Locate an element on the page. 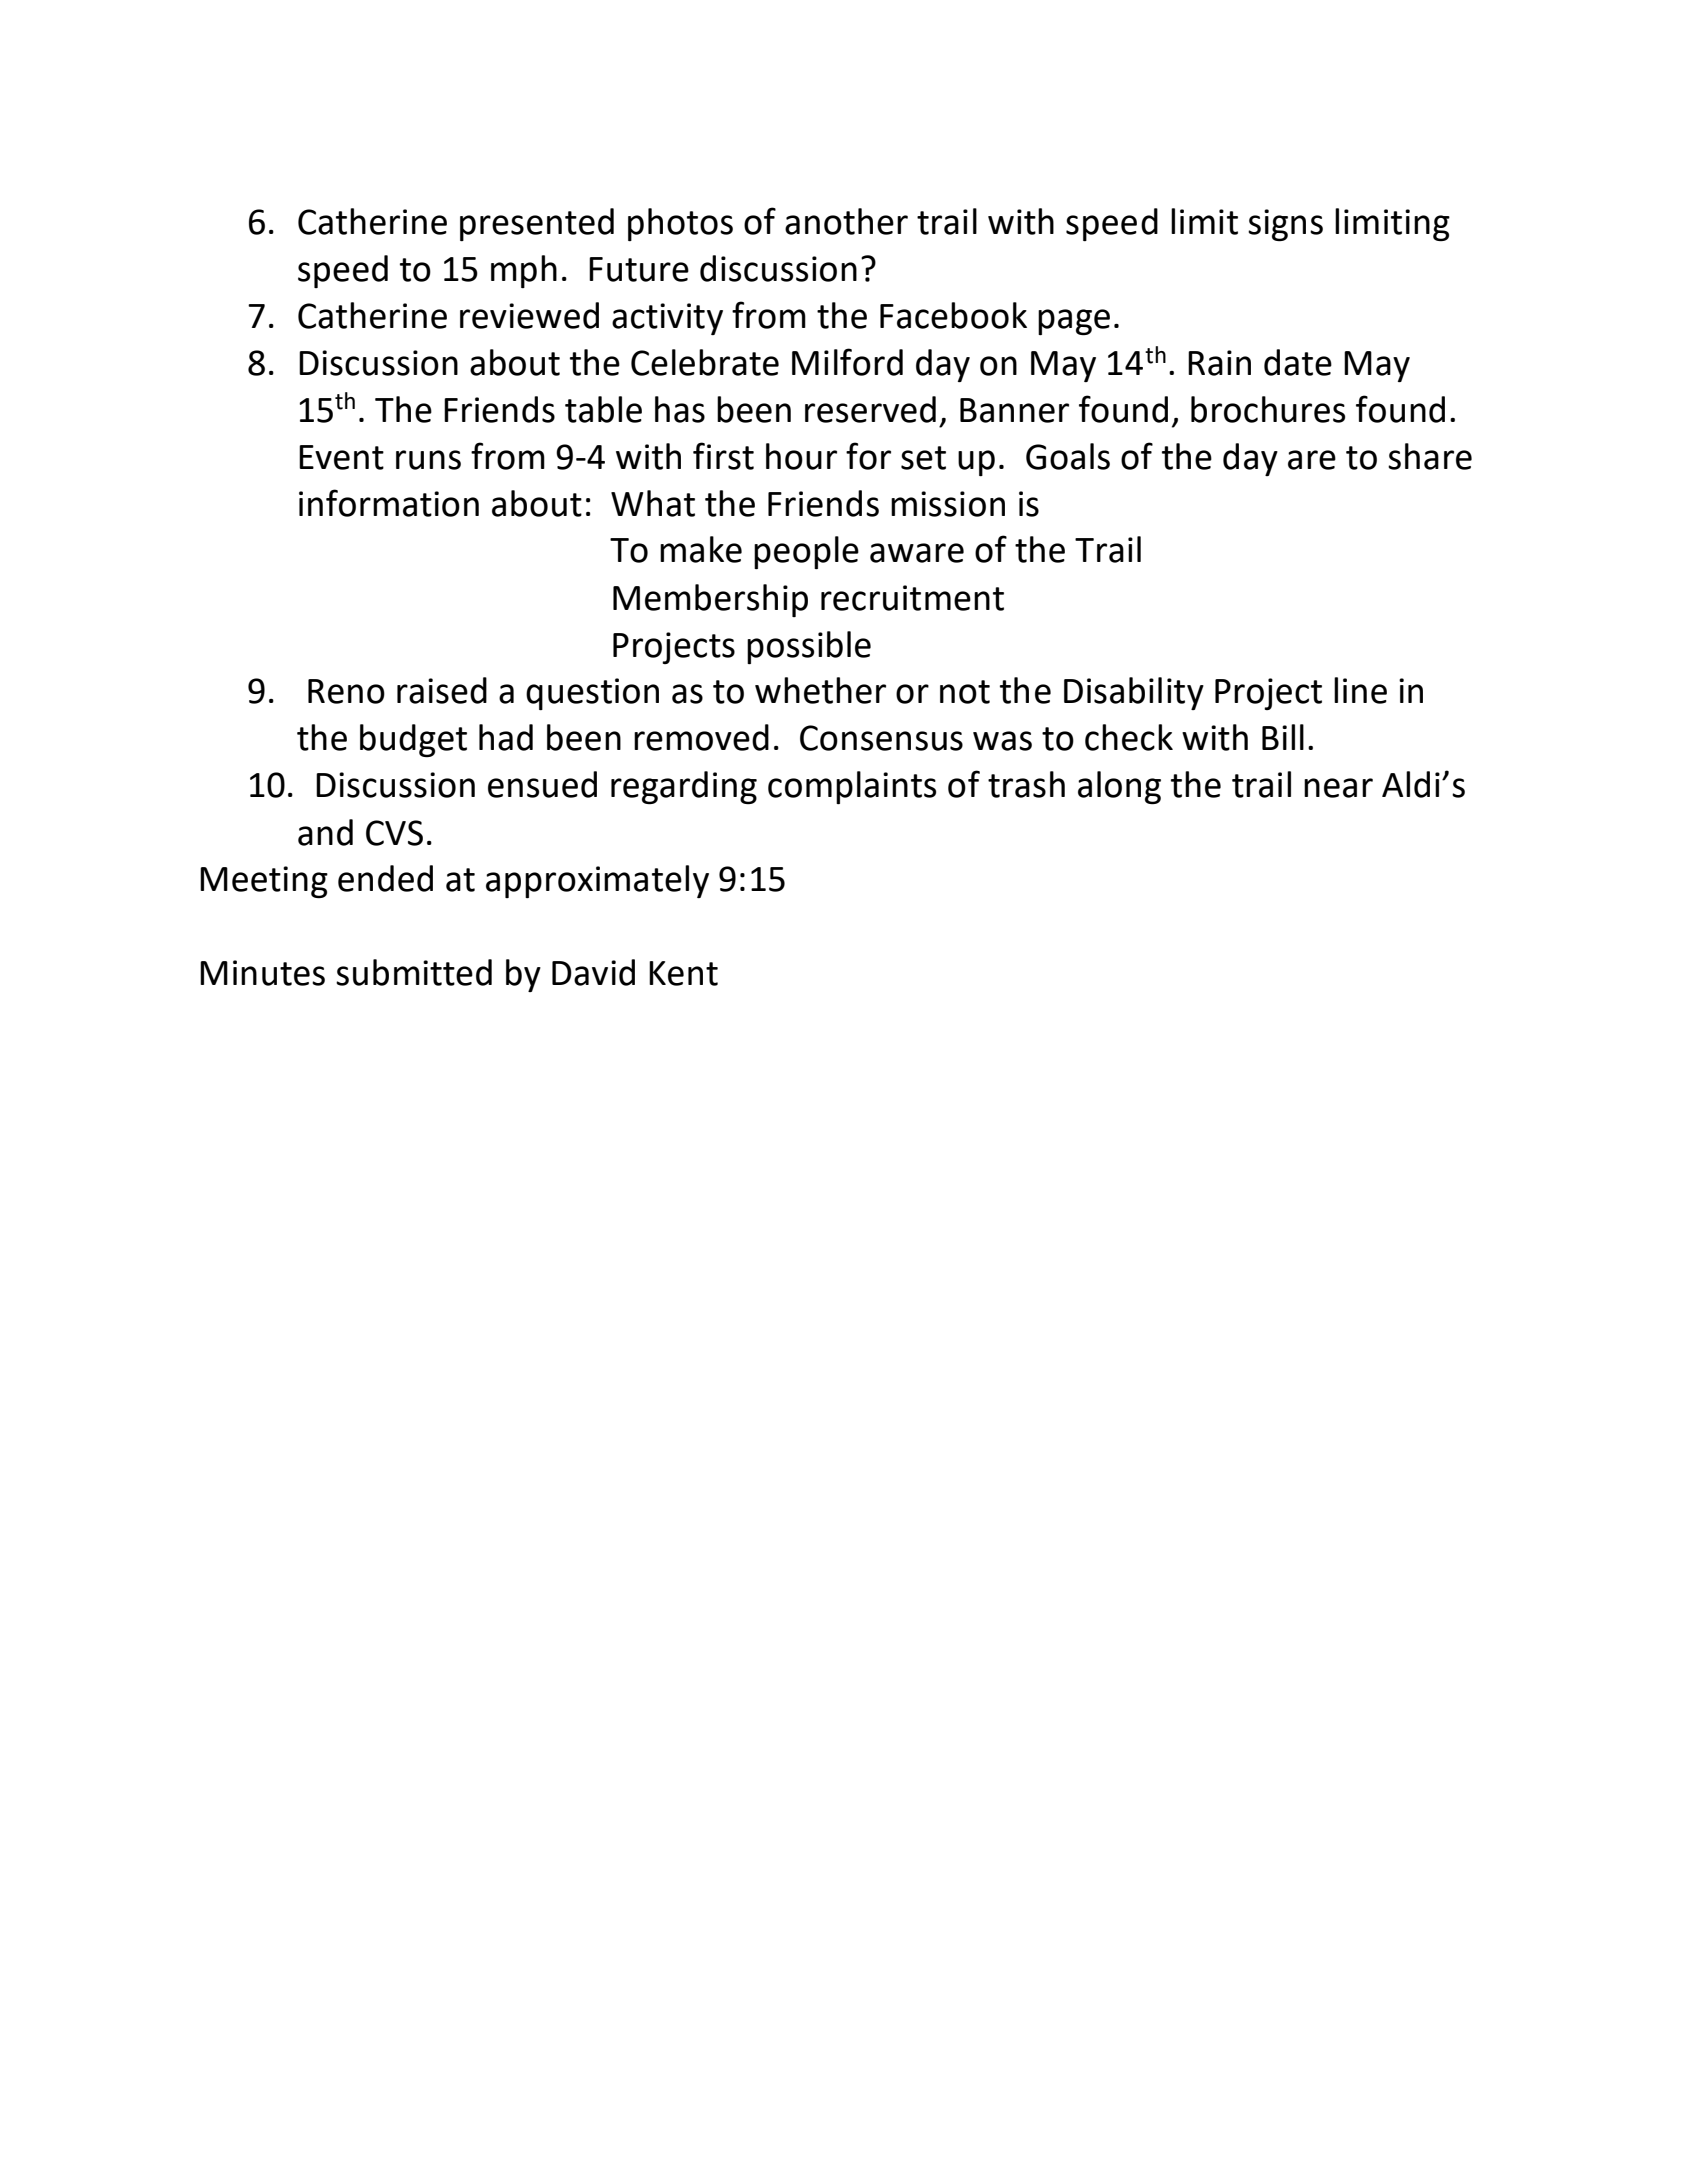 This image has height=2175, width=1681. signs is located at coordinates (1285, 225).
